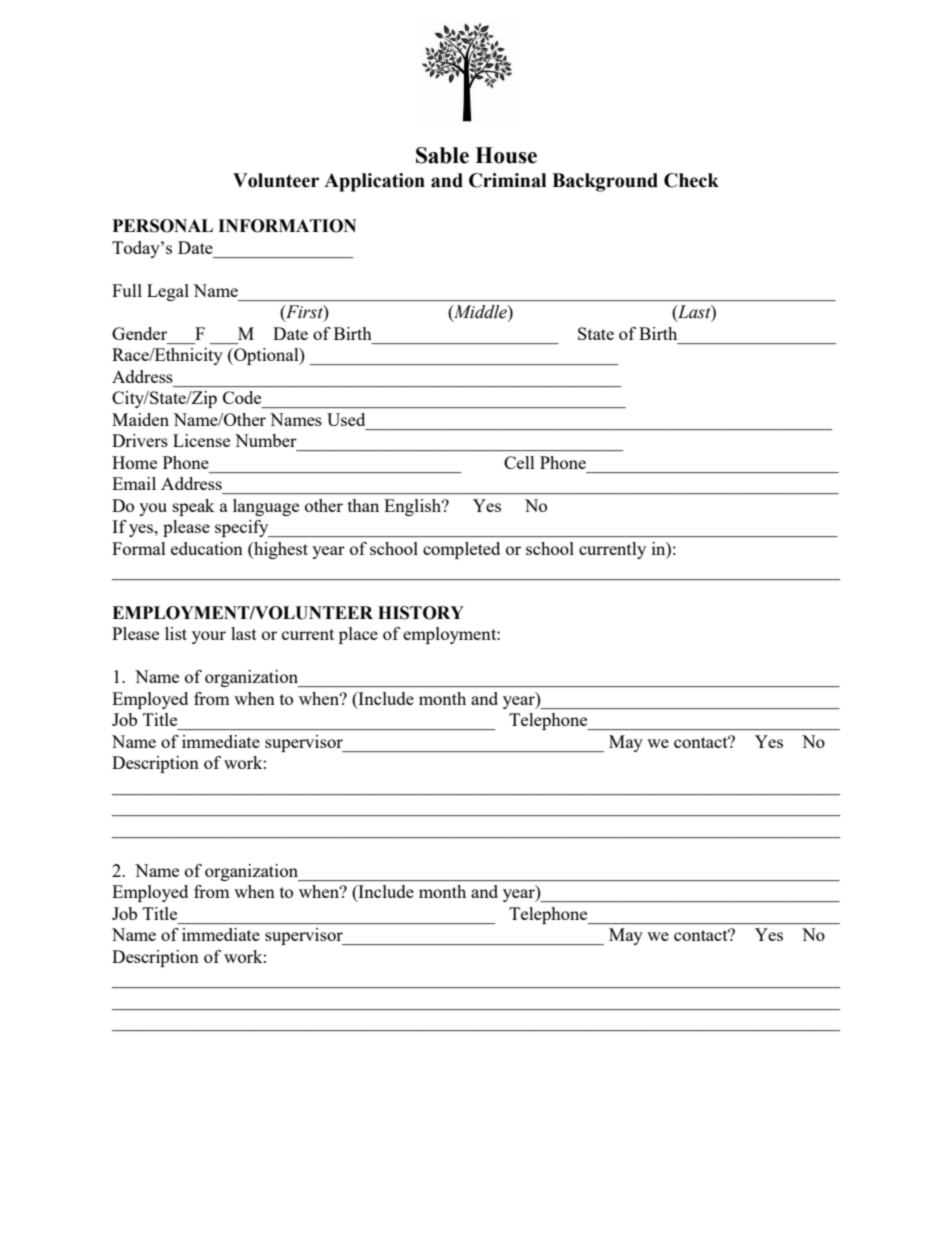 The height and width of the page is (1233, 952). I want to click on PERSONAL, so click(163, 226).
